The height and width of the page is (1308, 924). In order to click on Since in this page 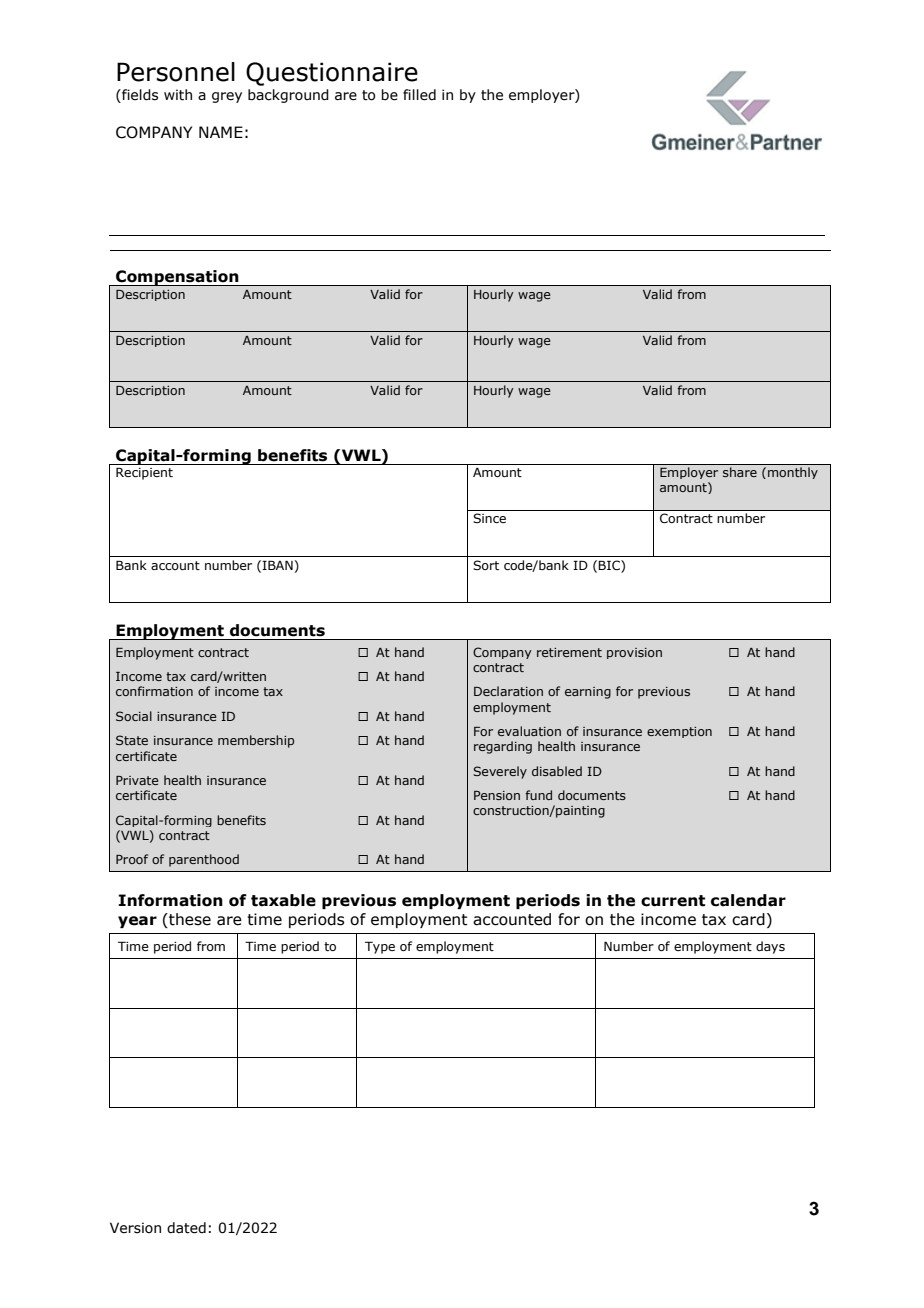, I will do `click(489, 518)`.
